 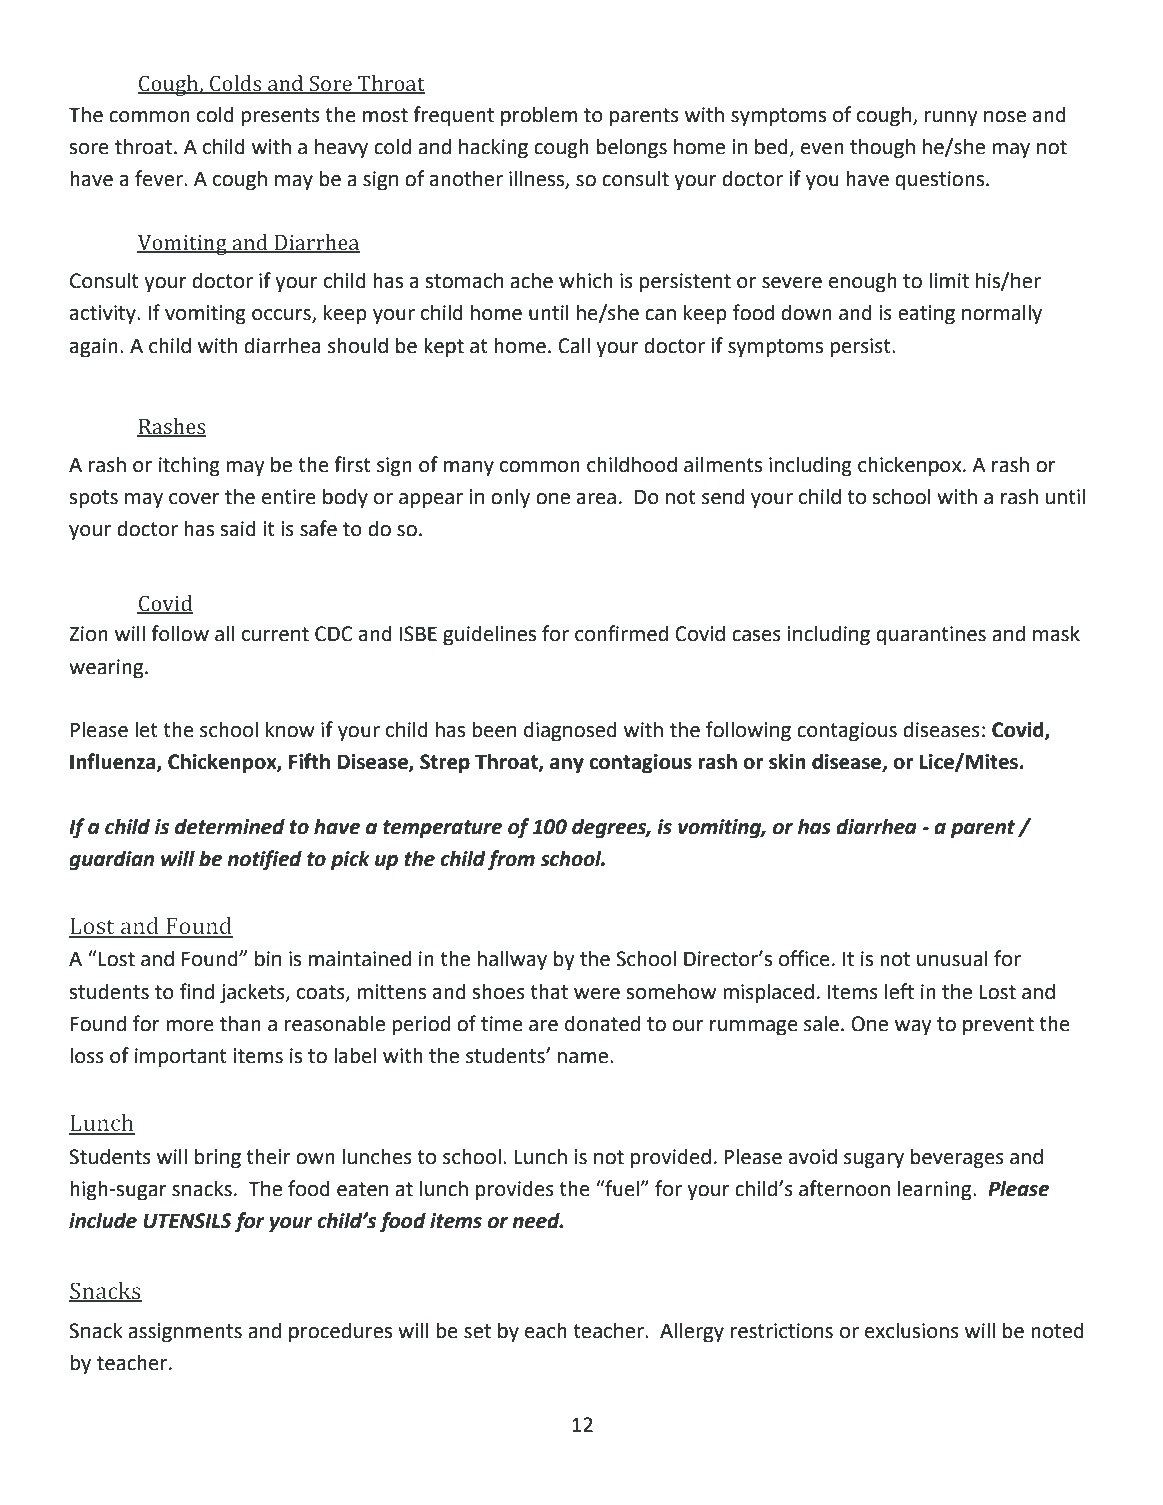 What do you see at coordinates (931, 636) in the screenshot?
I see `quarantines` at bounding box center [931, 636].
